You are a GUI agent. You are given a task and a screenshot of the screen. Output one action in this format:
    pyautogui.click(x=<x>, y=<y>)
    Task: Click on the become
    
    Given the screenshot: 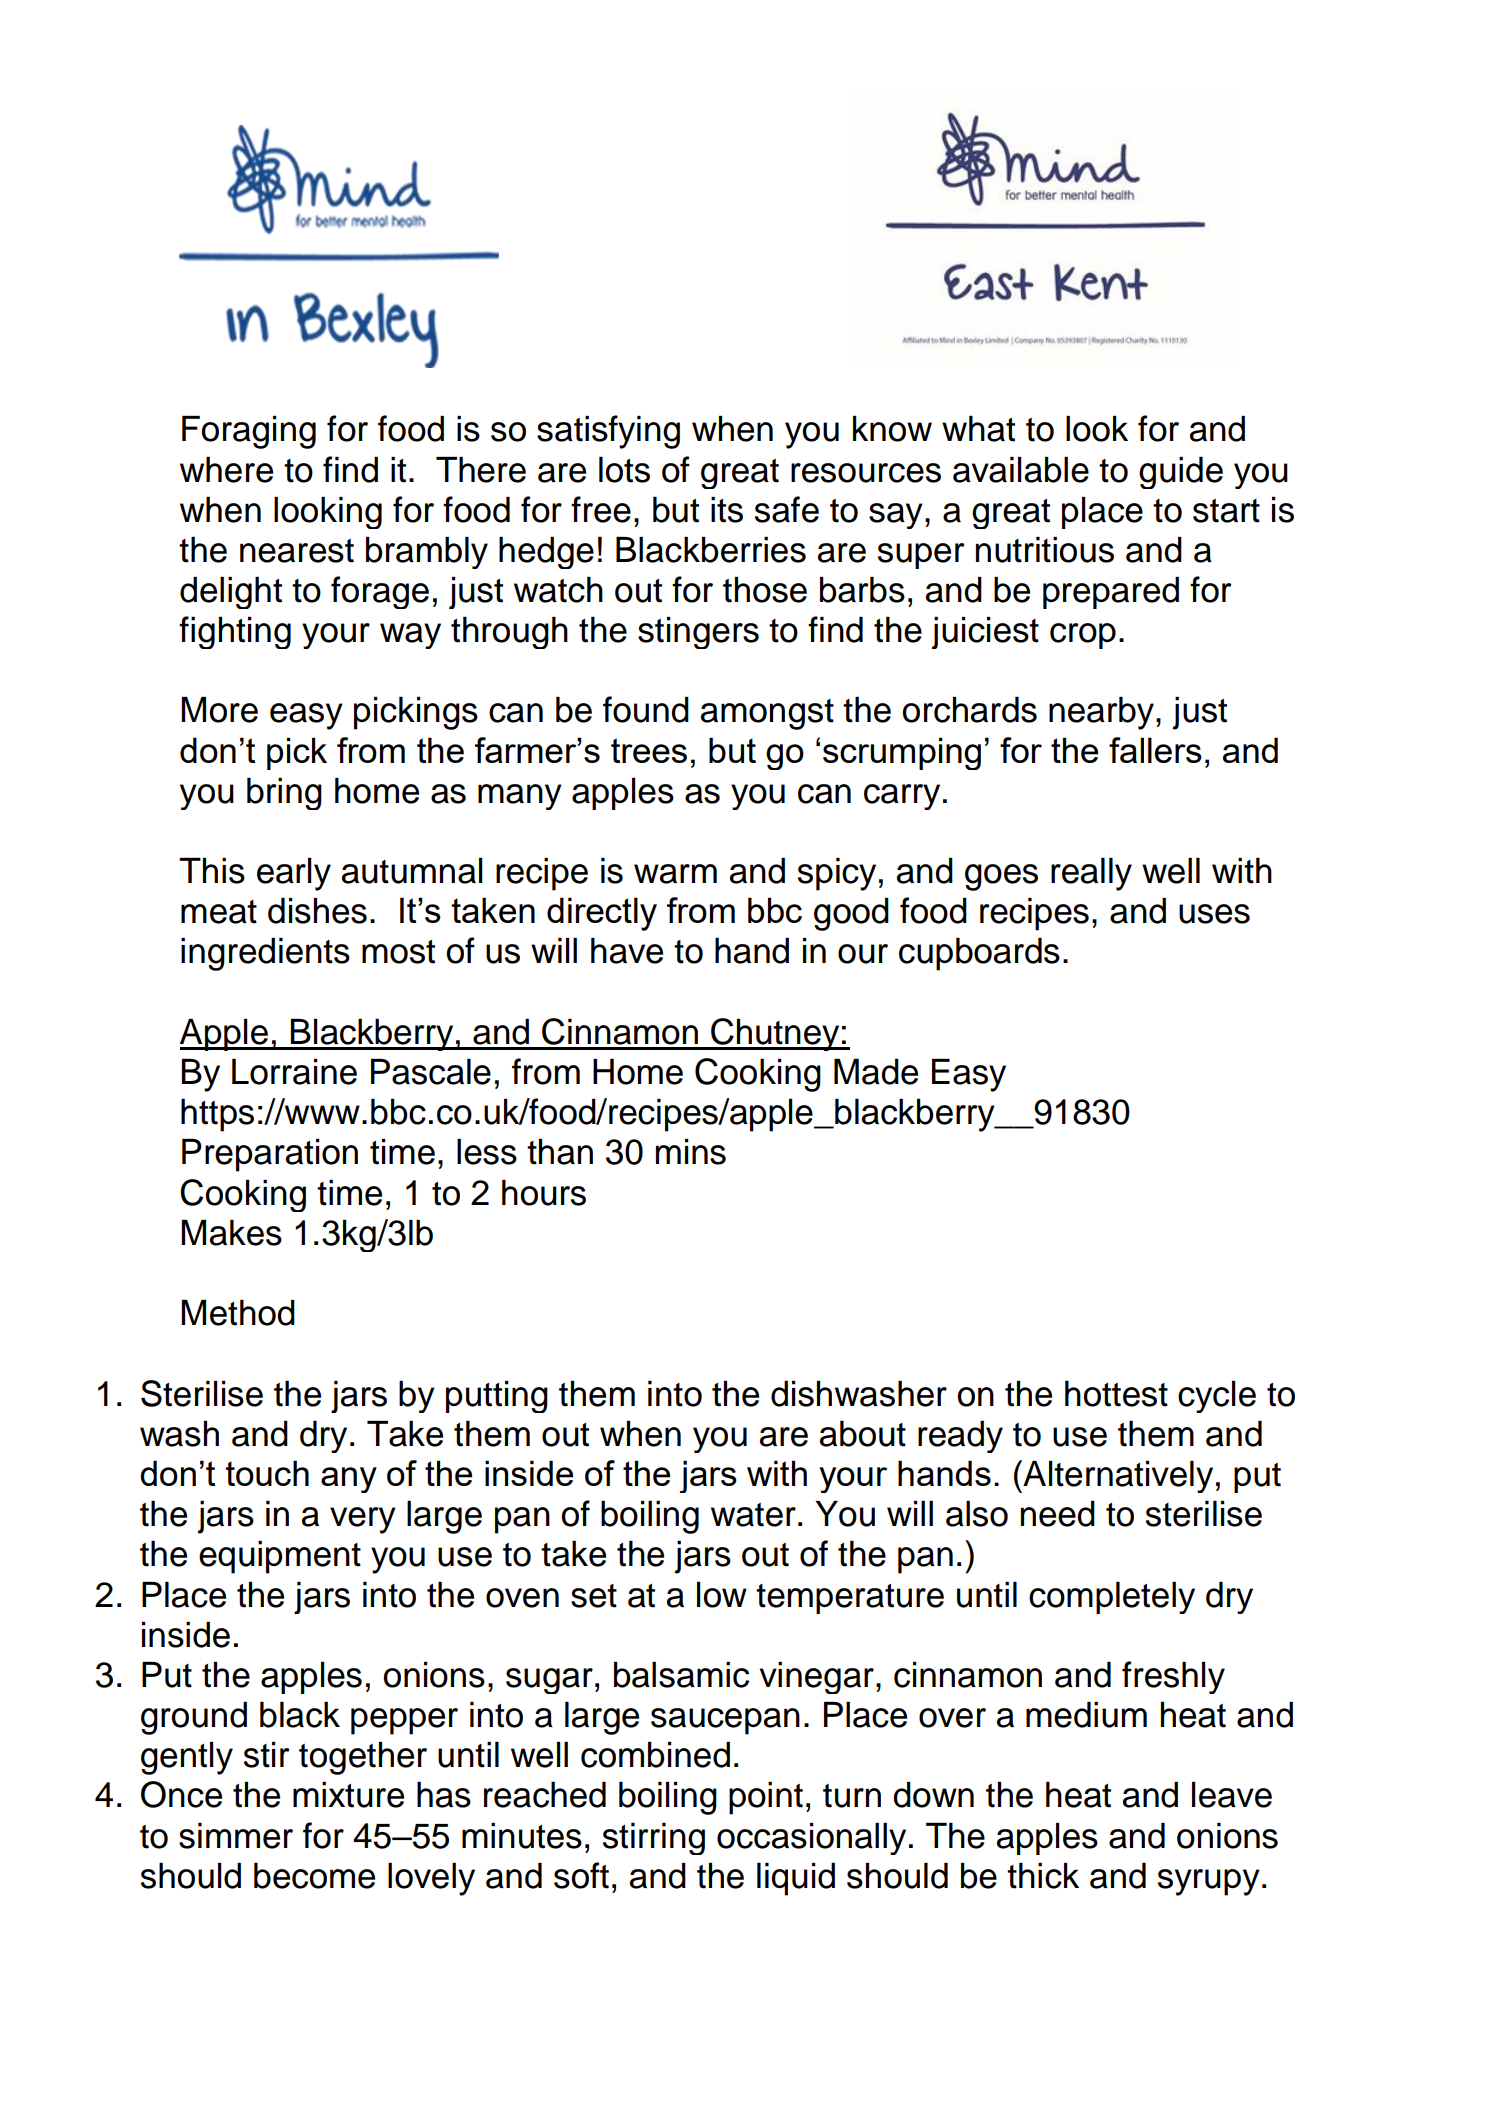 What is the action you would take?
    pyautogui.click(x=314, y=1876)
